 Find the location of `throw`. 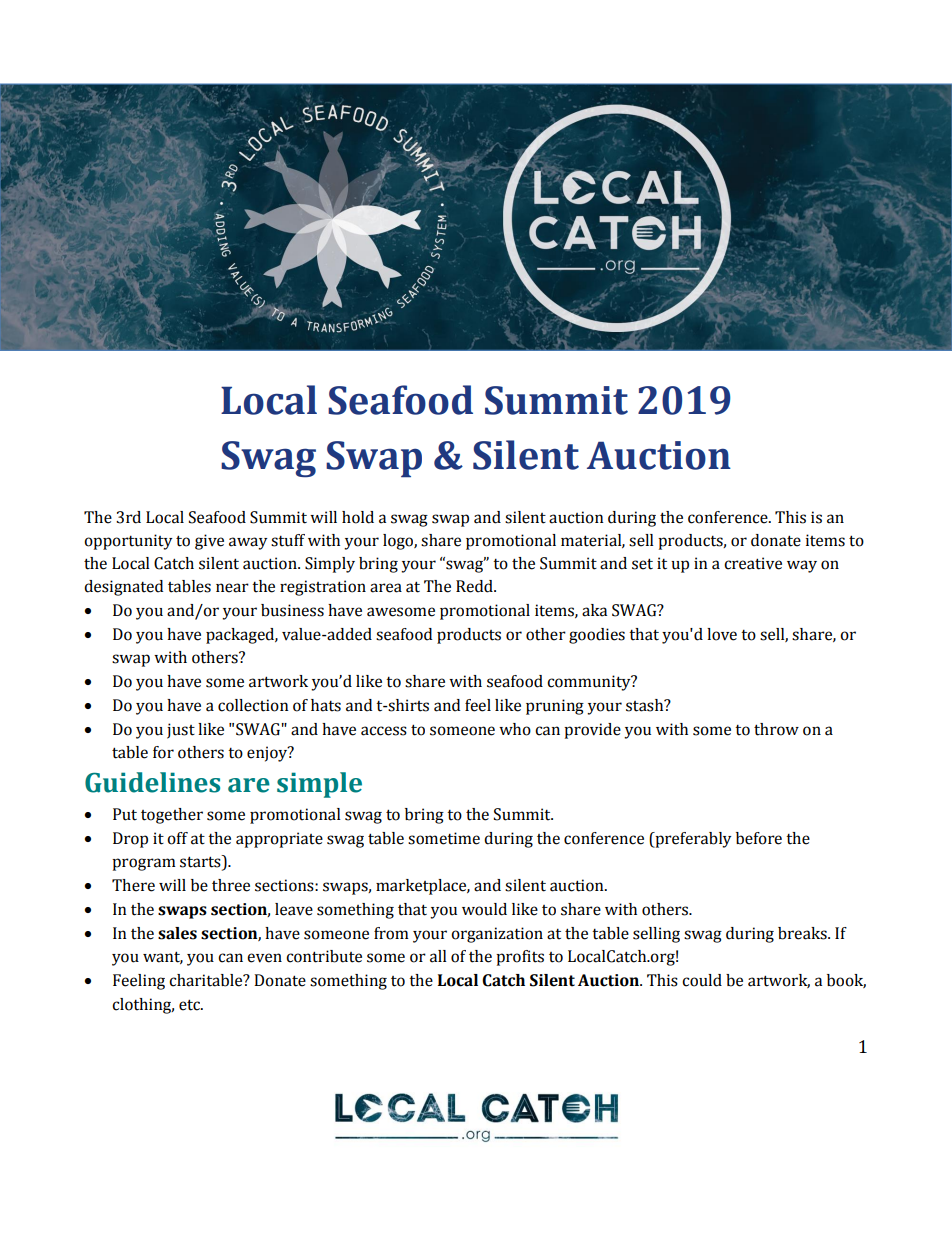

throw is located at coordinates (776, 729).
